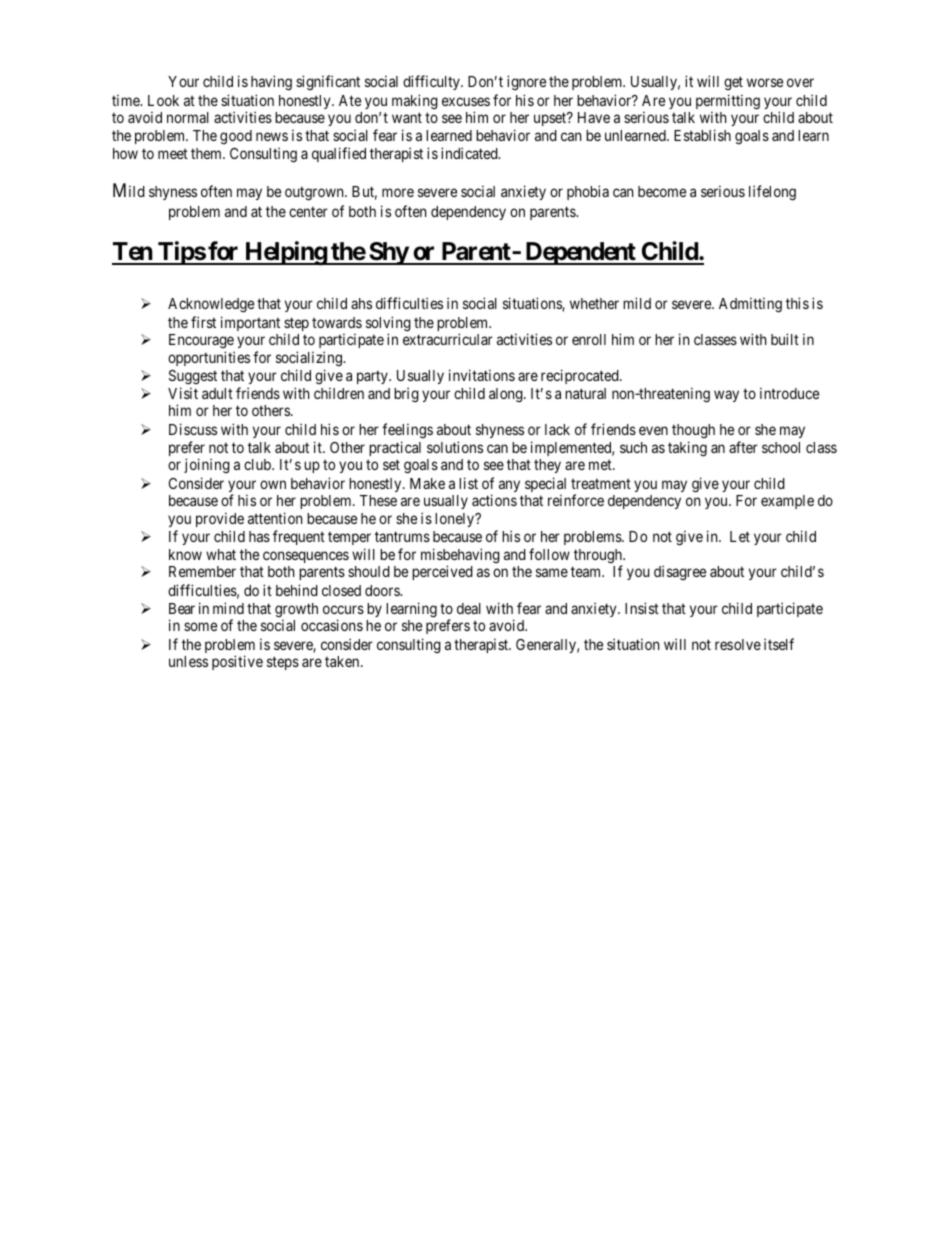 The width and height of the screenshot is (952, 1233). I want to click on Admitting, so click(750, 305).
